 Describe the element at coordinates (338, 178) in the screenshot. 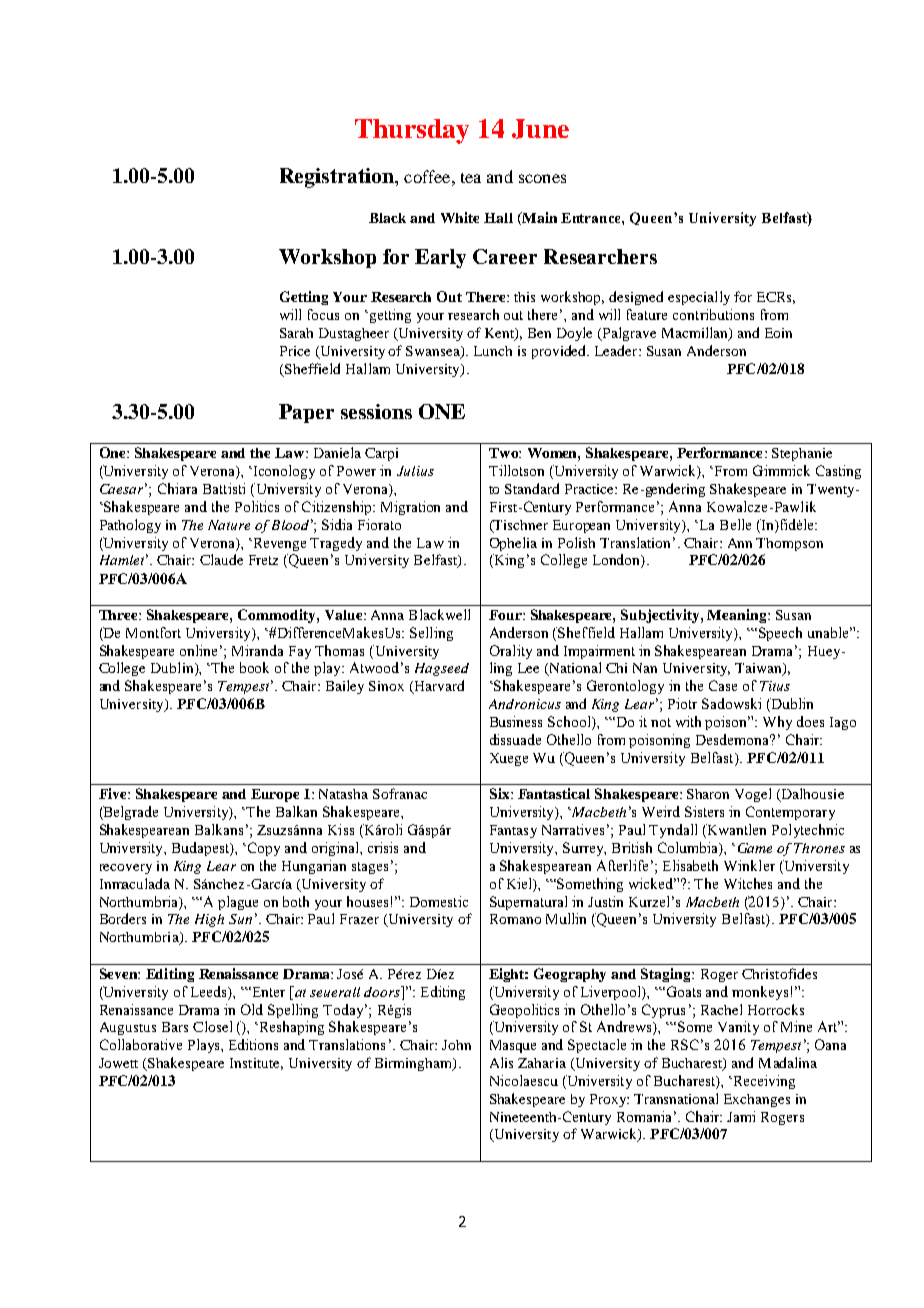

I see `Registration` at that location.
